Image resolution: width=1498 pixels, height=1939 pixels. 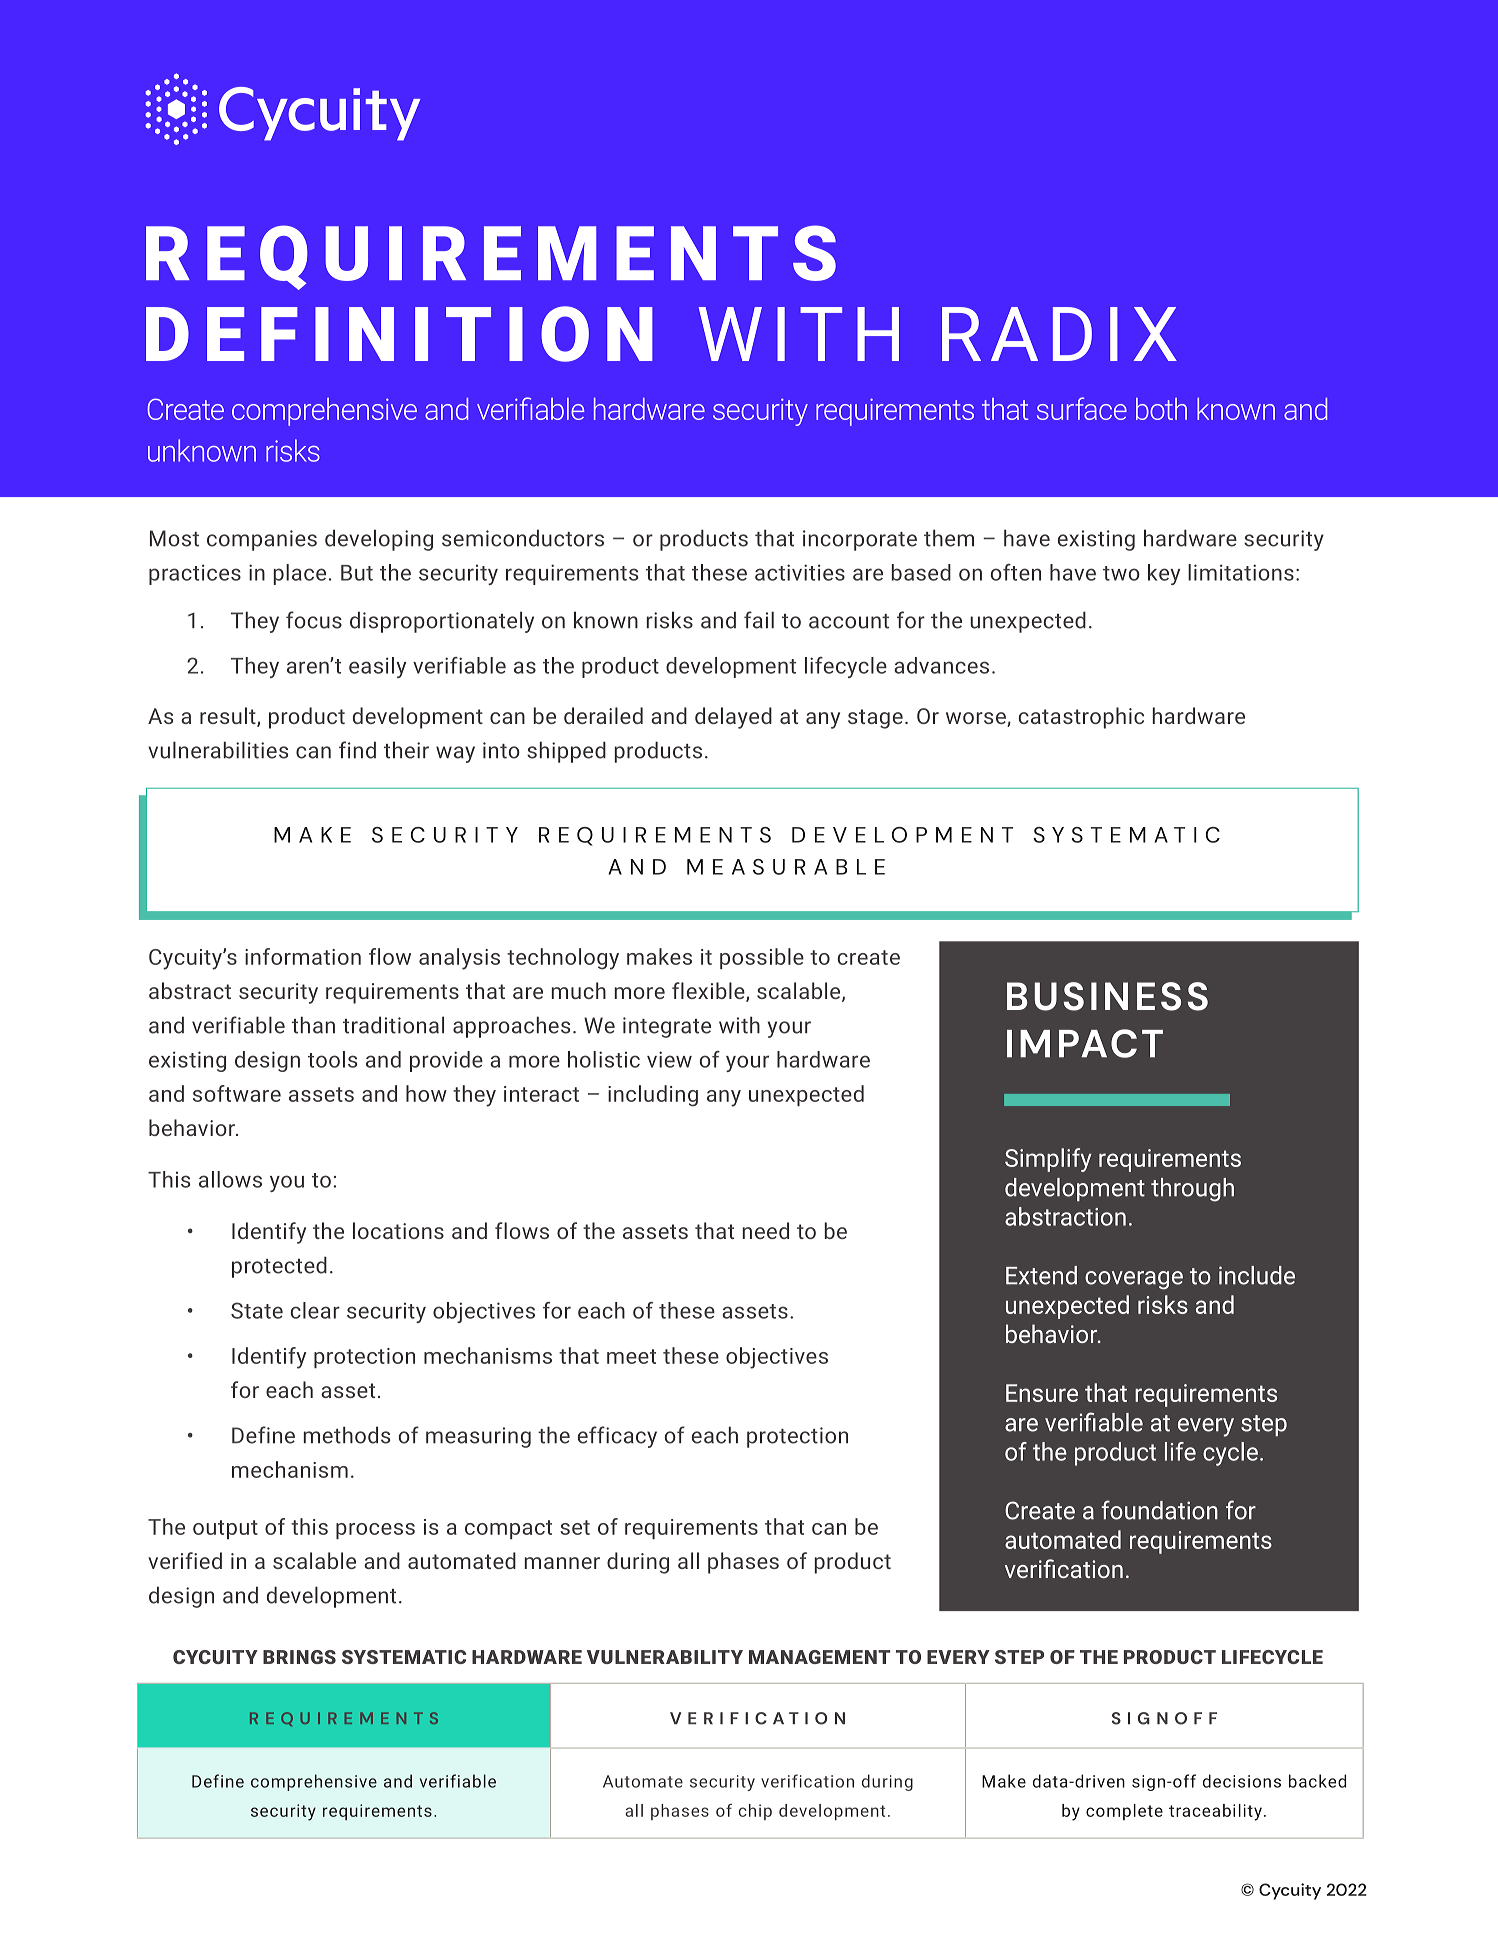 I want to click on coverage, so click(x=1134, y=1280).
